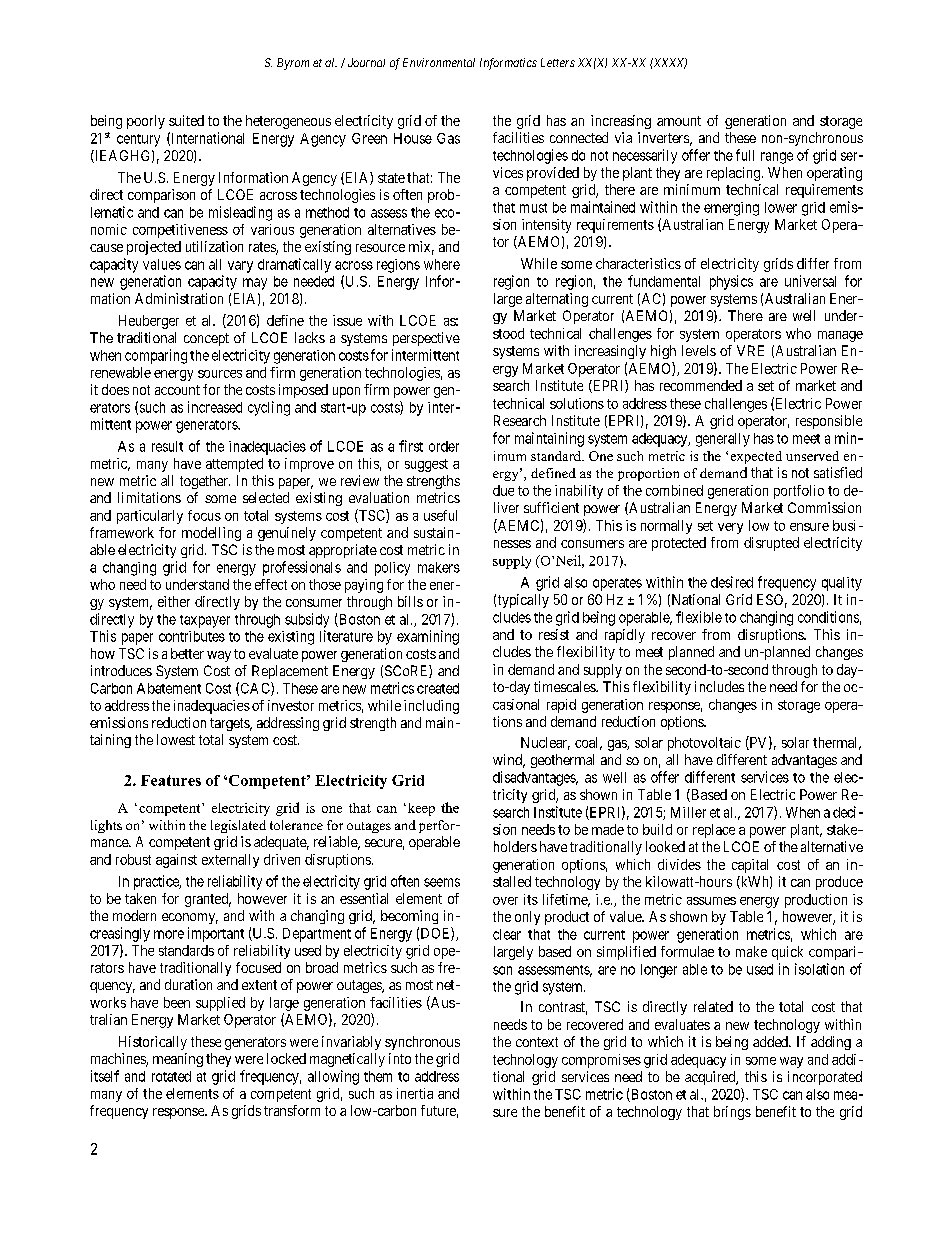  Describe the element at coordinates (750, 866) in the image. I see `capital` at that location.
